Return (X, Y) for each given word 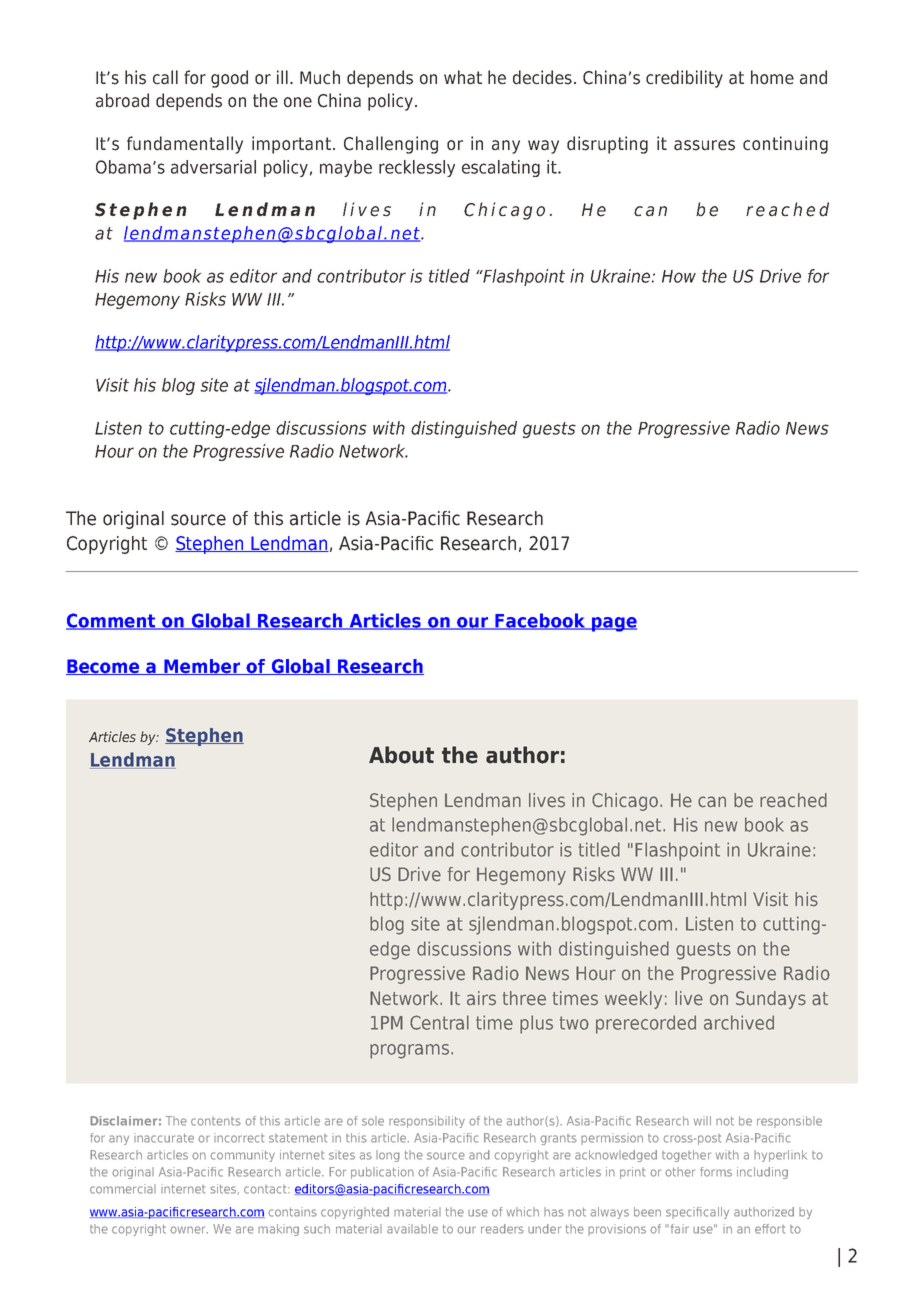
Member (202, 667)
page (613, 624)
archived (739, 1022)
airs (481, 998)
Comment (112, 621)
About (401, 755)
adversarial (213, 167)
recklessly (417, 168)
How (679, 276)
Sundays (771, 1000)
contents (216, 1121)
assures (704, 145)
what (463, 77)
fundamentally (185, 145)
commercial (123, 1189)
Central (439, 1022)
